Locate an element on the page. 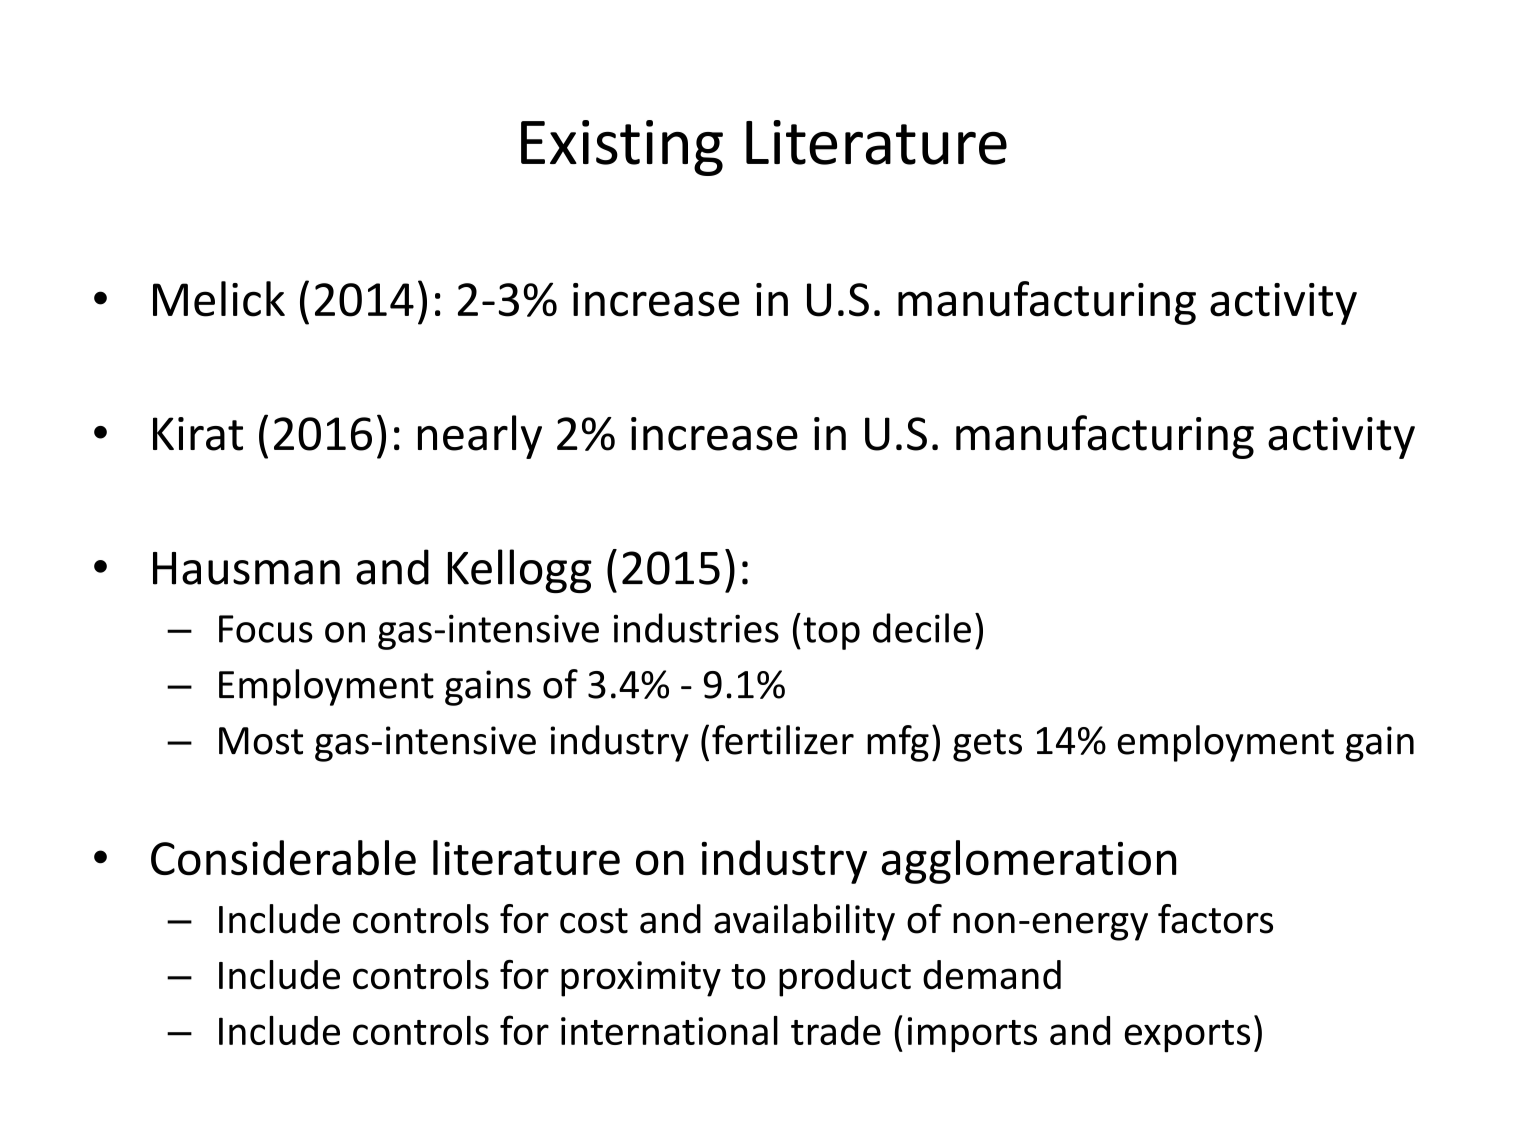 Image resolution: width=1525 pixels, height=1143 pixels. Existing is located at coordinates (622, 148).
